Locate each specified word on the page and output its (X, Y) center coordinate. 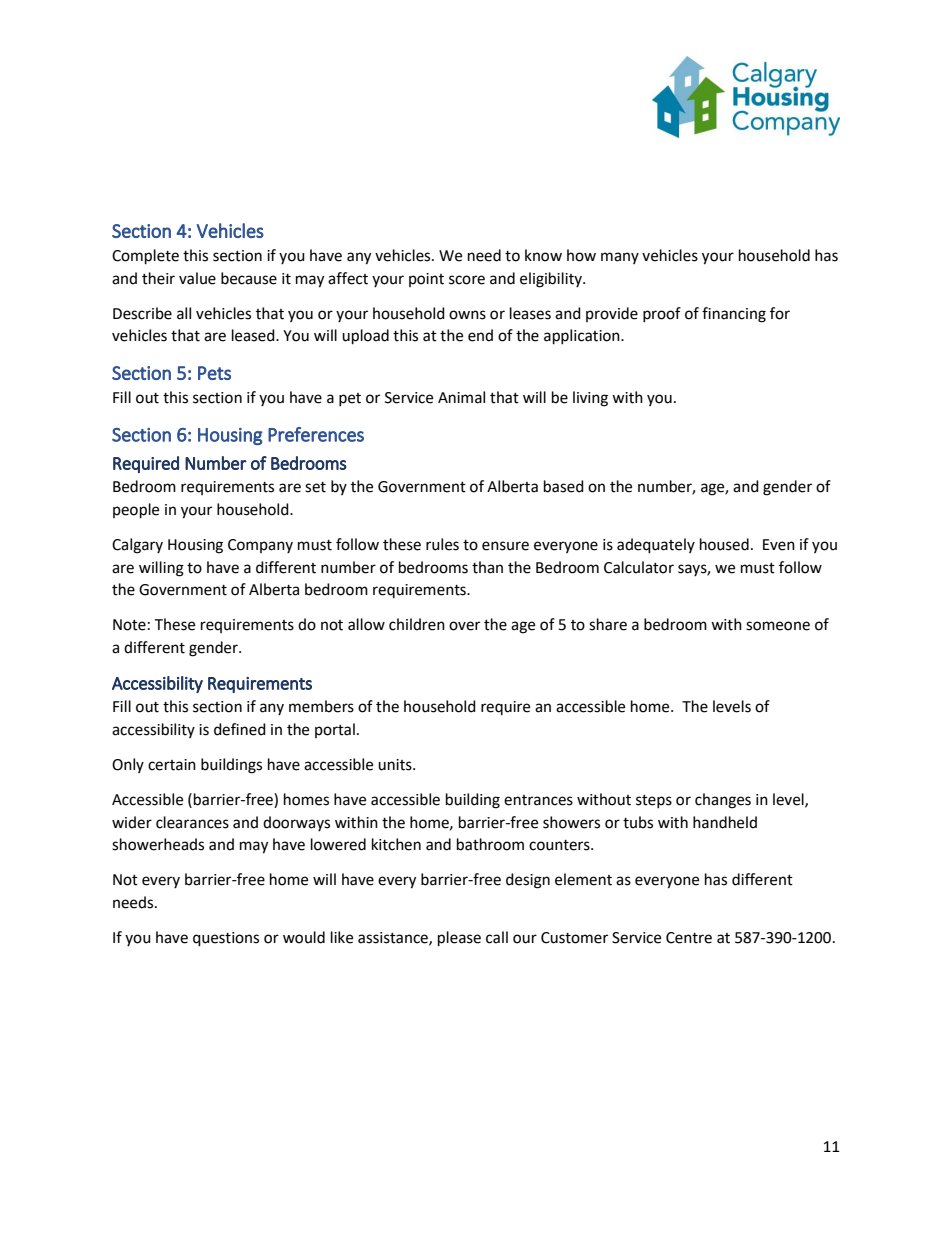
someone (778, 626)
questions (226, 939)
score (467, 280)
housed (724, 544)
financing (734, 315)
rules (442, 544)
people (136, 511)
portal (335, 730)
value (197, 278)
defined (240, 729)
